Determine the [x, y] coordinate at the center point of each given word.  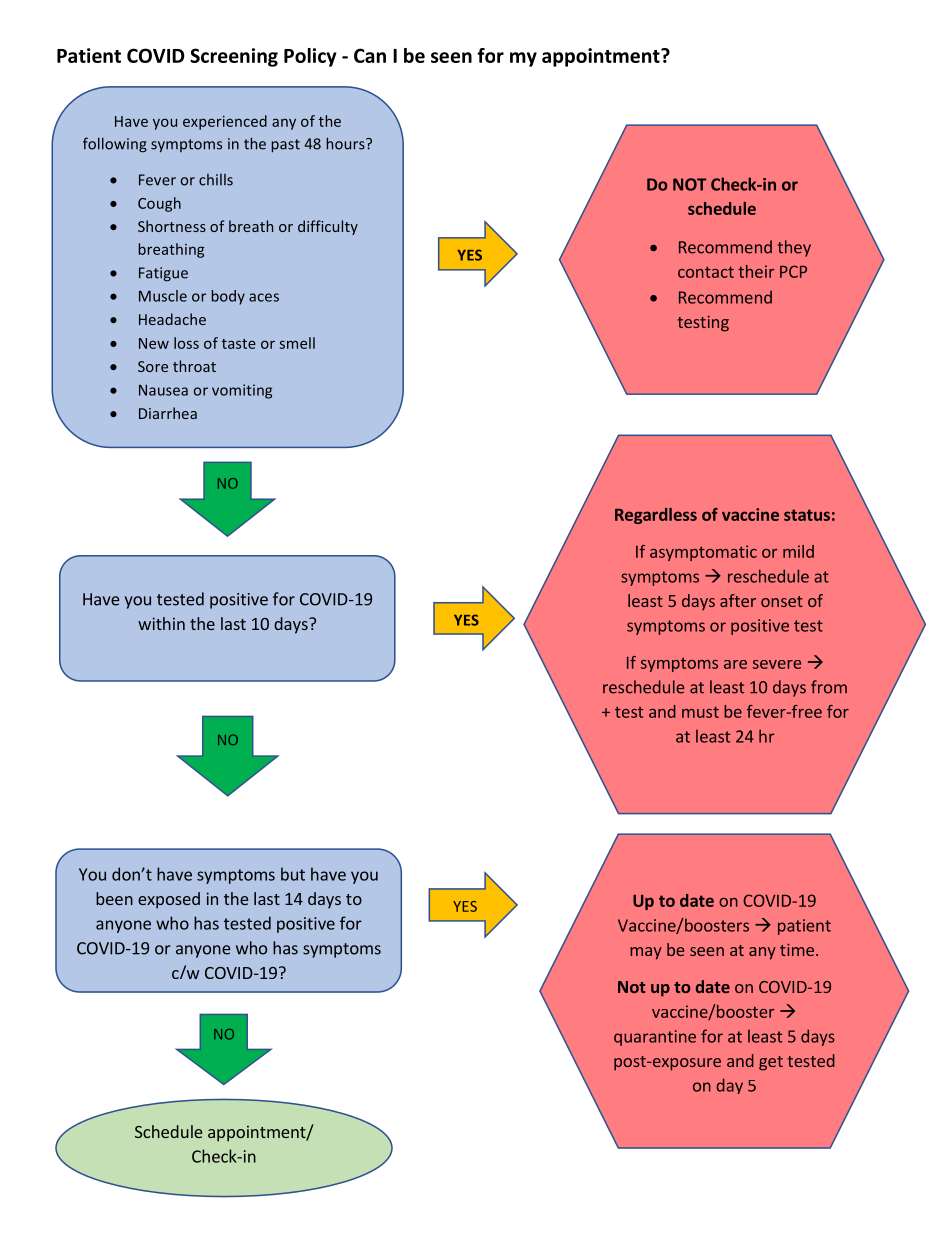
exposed [169, 900]
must [700, 712]
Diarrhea [168, 413]
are [735, 664]
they [794, 248]
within [161, 623]
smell [297, 343]
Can [370, 55]
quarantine [655, 1038]
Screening [234, 57]
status [807, 515]
